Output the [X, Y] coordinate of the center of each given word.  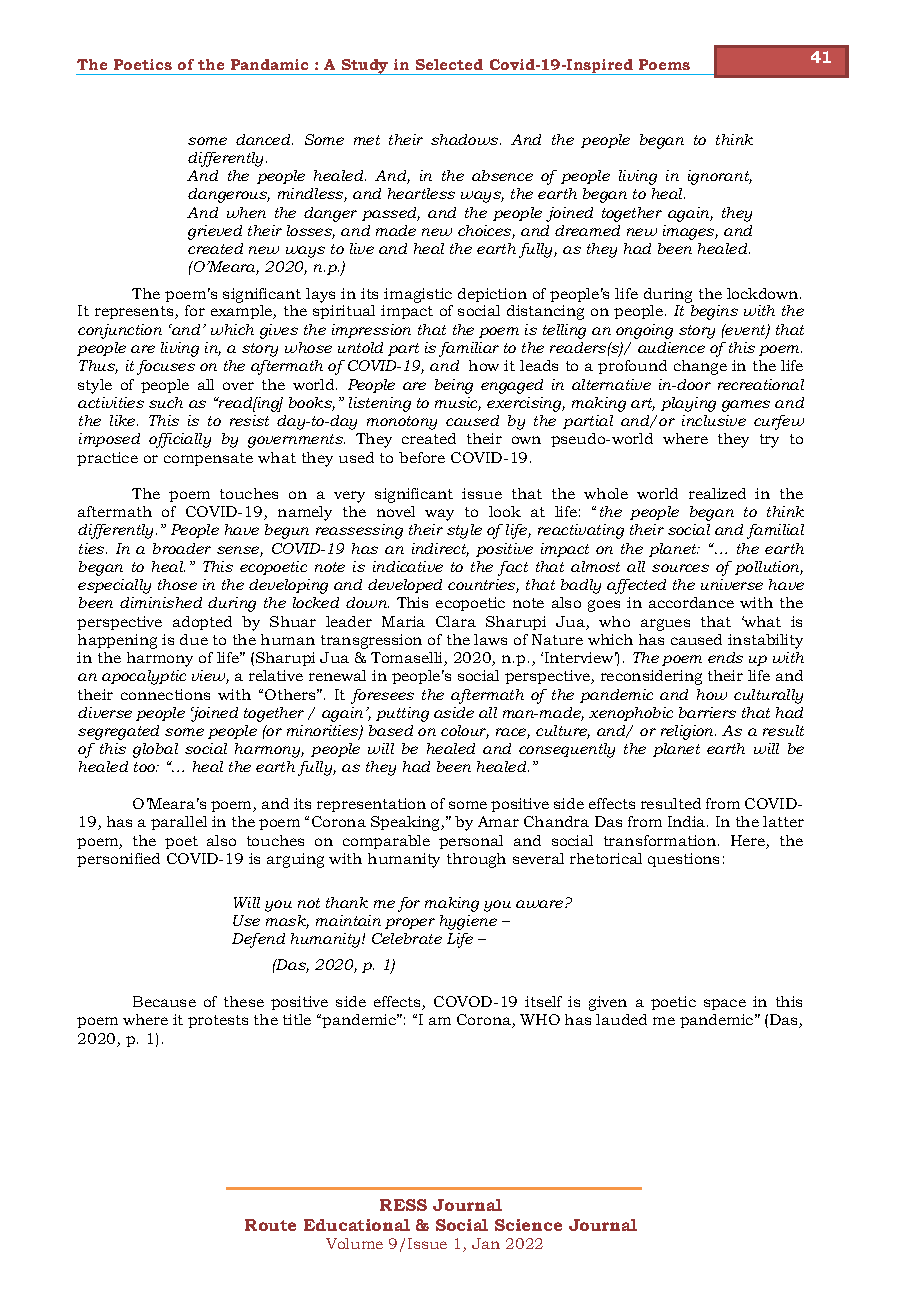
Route [270, 1225]
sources [680, 568]
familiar [469, 349]
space [725, 1004]
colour [465, 732]
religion [688, 732]
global [155, 750]
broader [182, 548]
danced [264, 139]
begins [714, 312]
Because [164, 1001]
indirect [440, 550]
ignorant [720, 177]
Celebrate [407, 938]
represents [135, 312]
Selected [449, 64]
